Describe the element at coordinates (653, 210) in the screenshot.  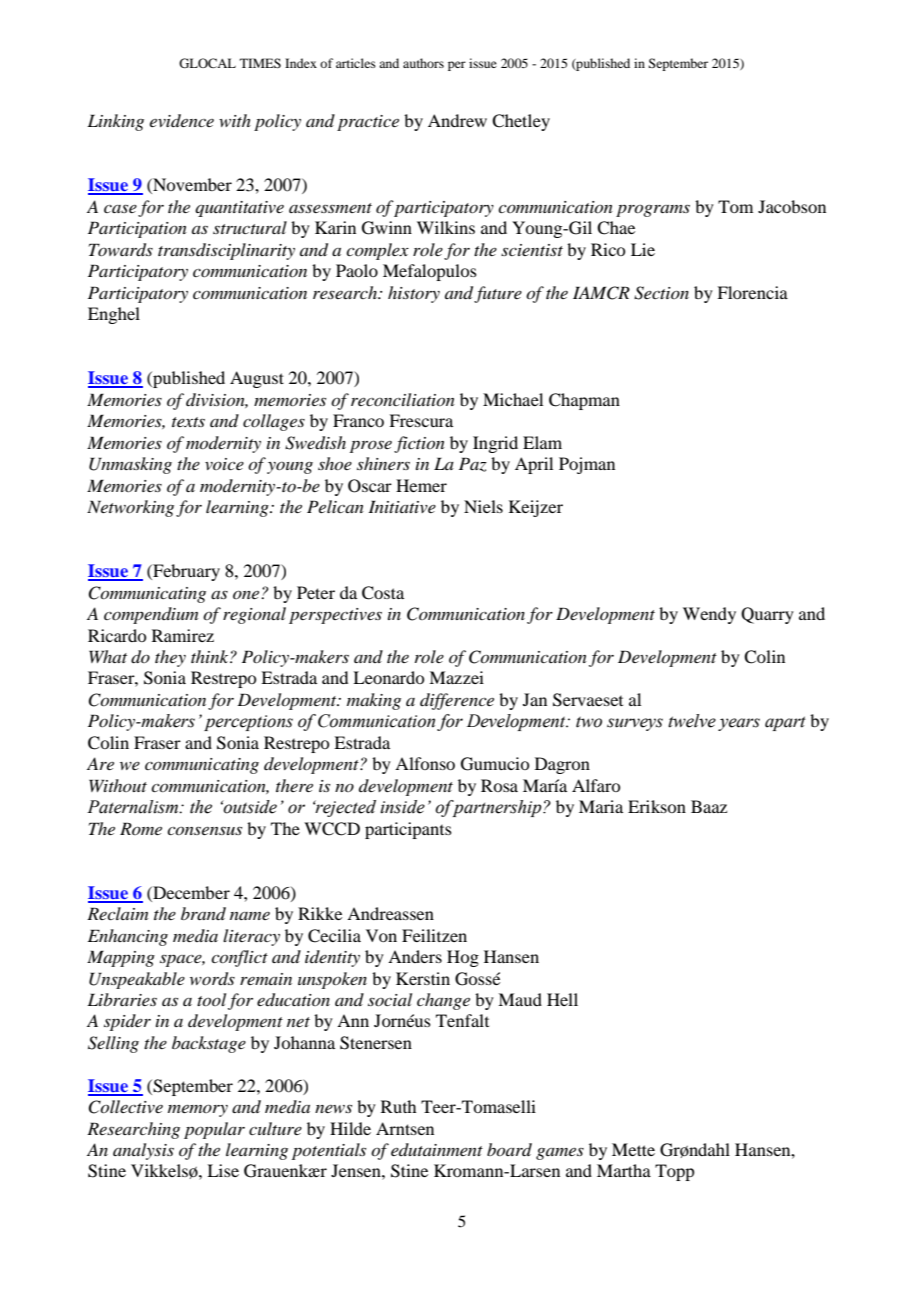
I see `programs` at that location.
